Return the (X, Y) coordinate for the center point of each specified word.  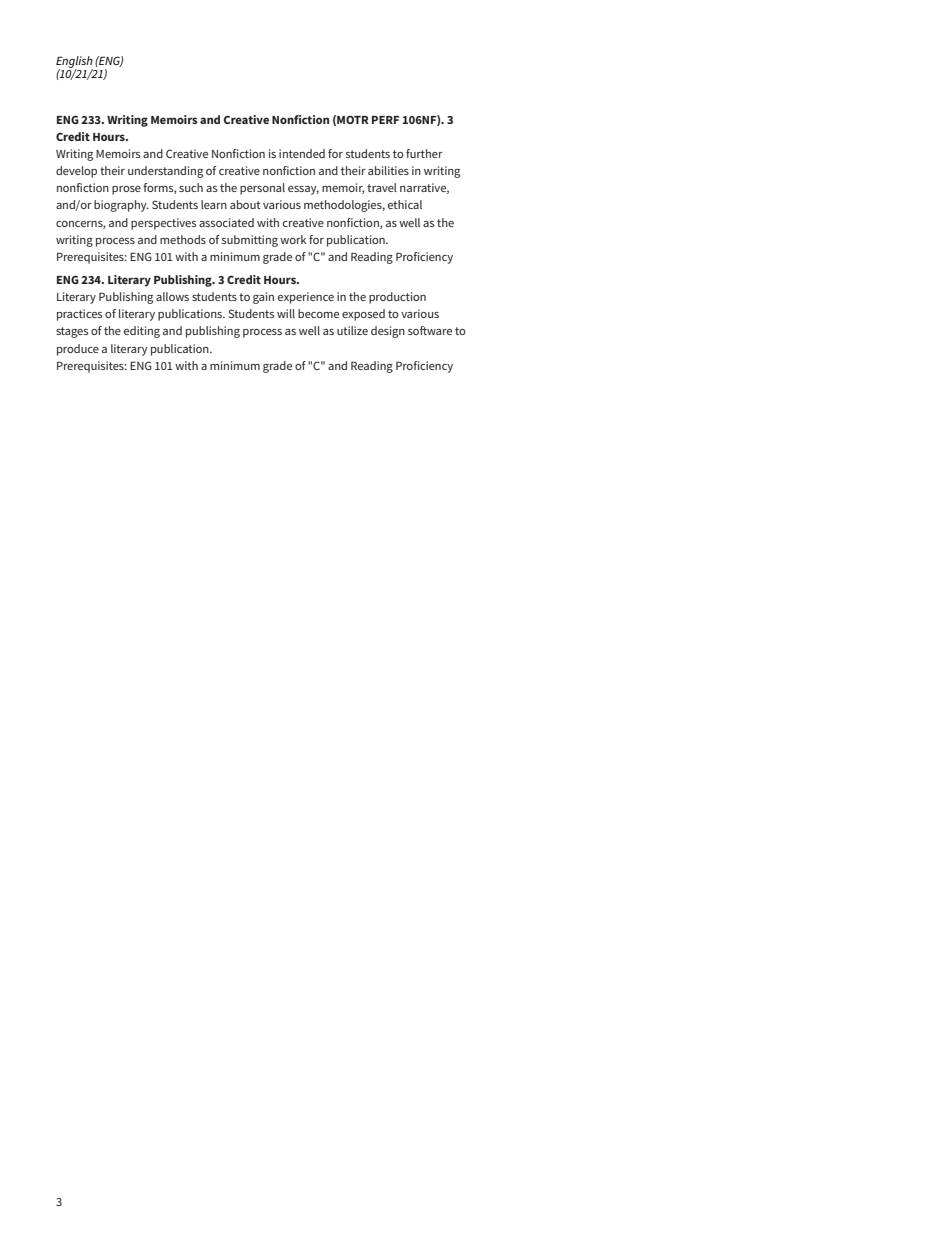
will (286, 313)
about (245, 204)
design (388, 332)
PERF (385, 120)
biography (121, 206)
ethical (405, 204)
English (75, 63)
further (424, 153)
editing (142, 332)
